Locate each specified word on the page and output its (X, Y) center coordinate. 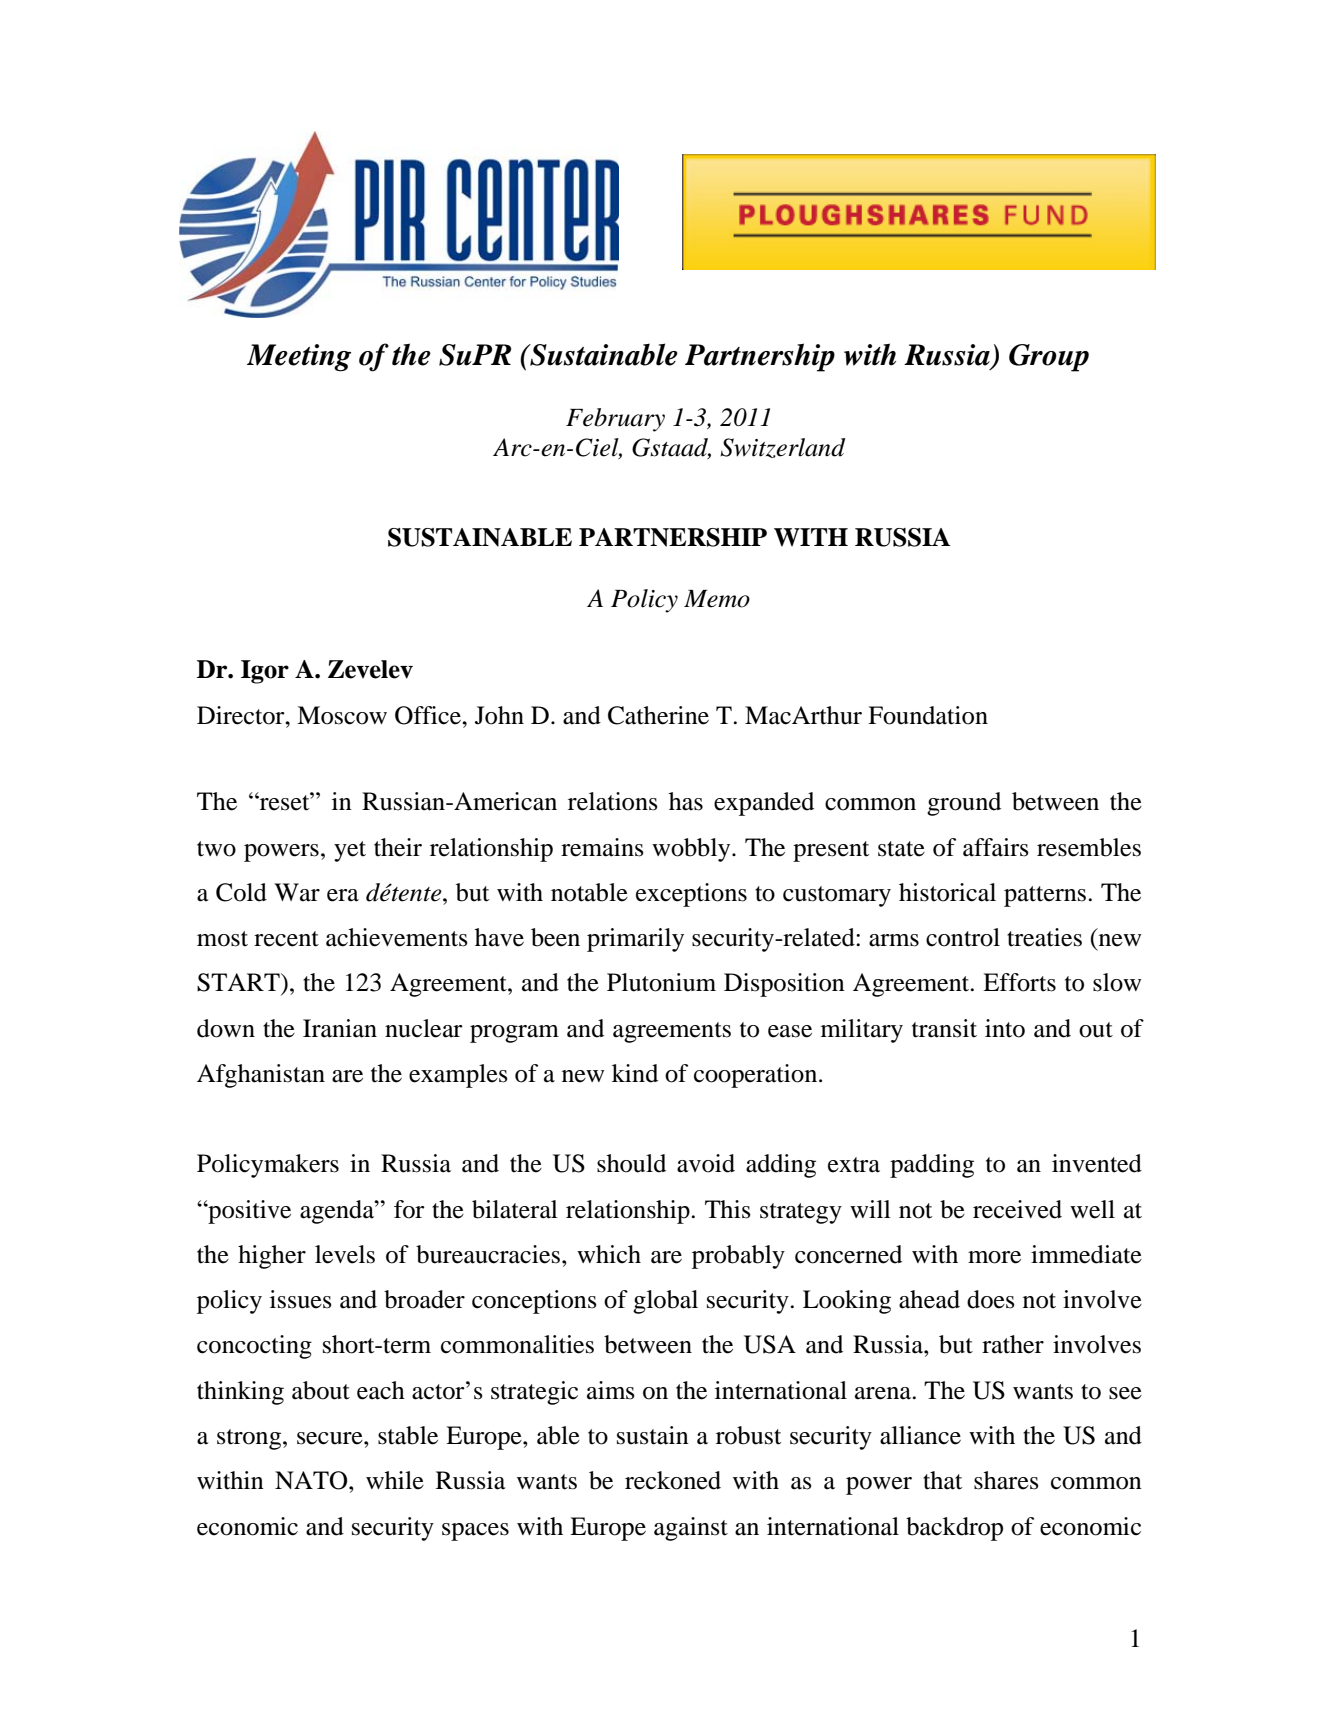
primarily (635, 940)
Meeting (299, 358)
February (615, 420)
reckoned (673, 1480)
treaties (1044, 937)
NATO (312, 1480)
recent (286, 939)
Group (1049, 358)
